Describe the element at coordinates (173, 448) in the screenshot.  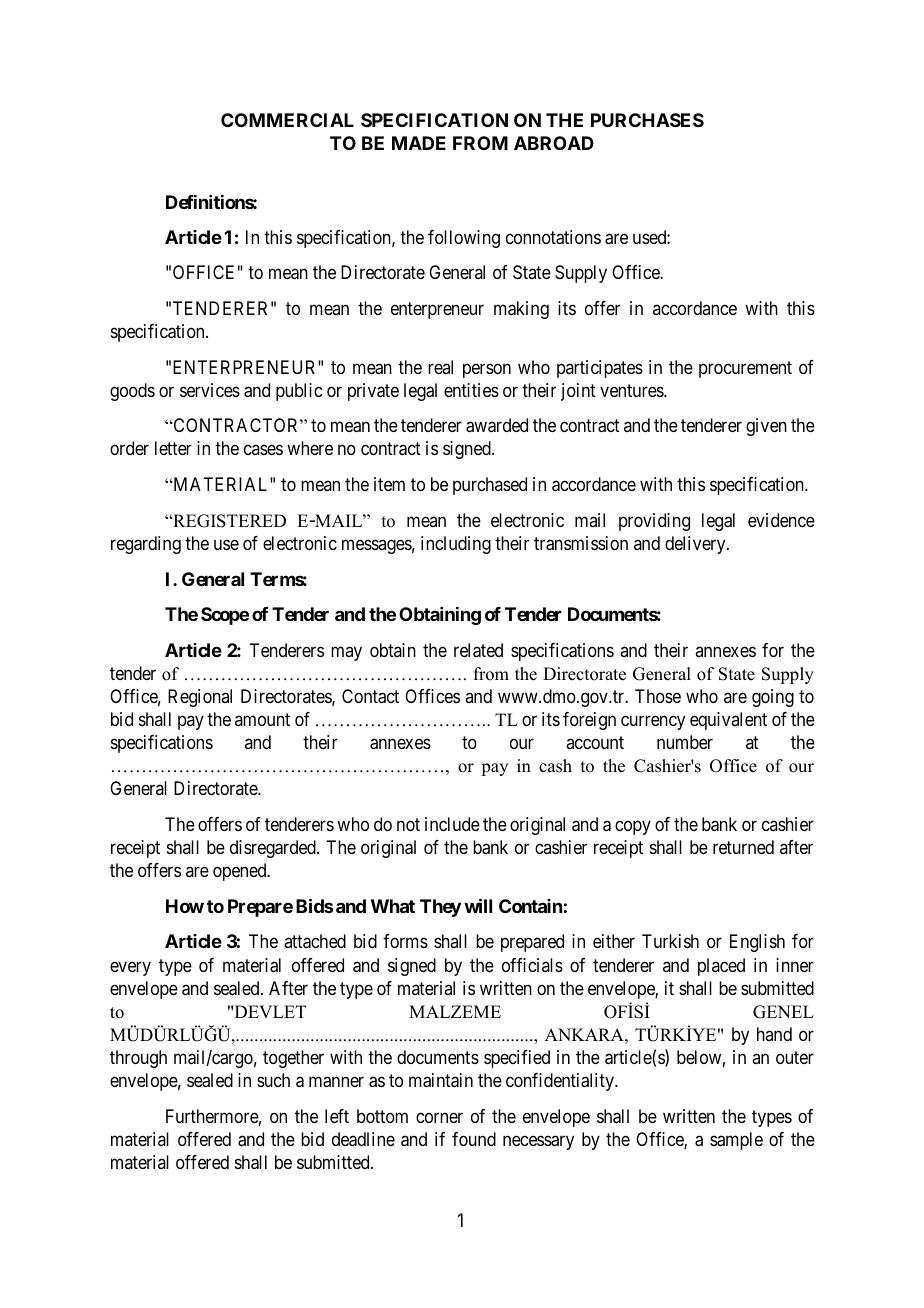
I see `letter` at that location.
